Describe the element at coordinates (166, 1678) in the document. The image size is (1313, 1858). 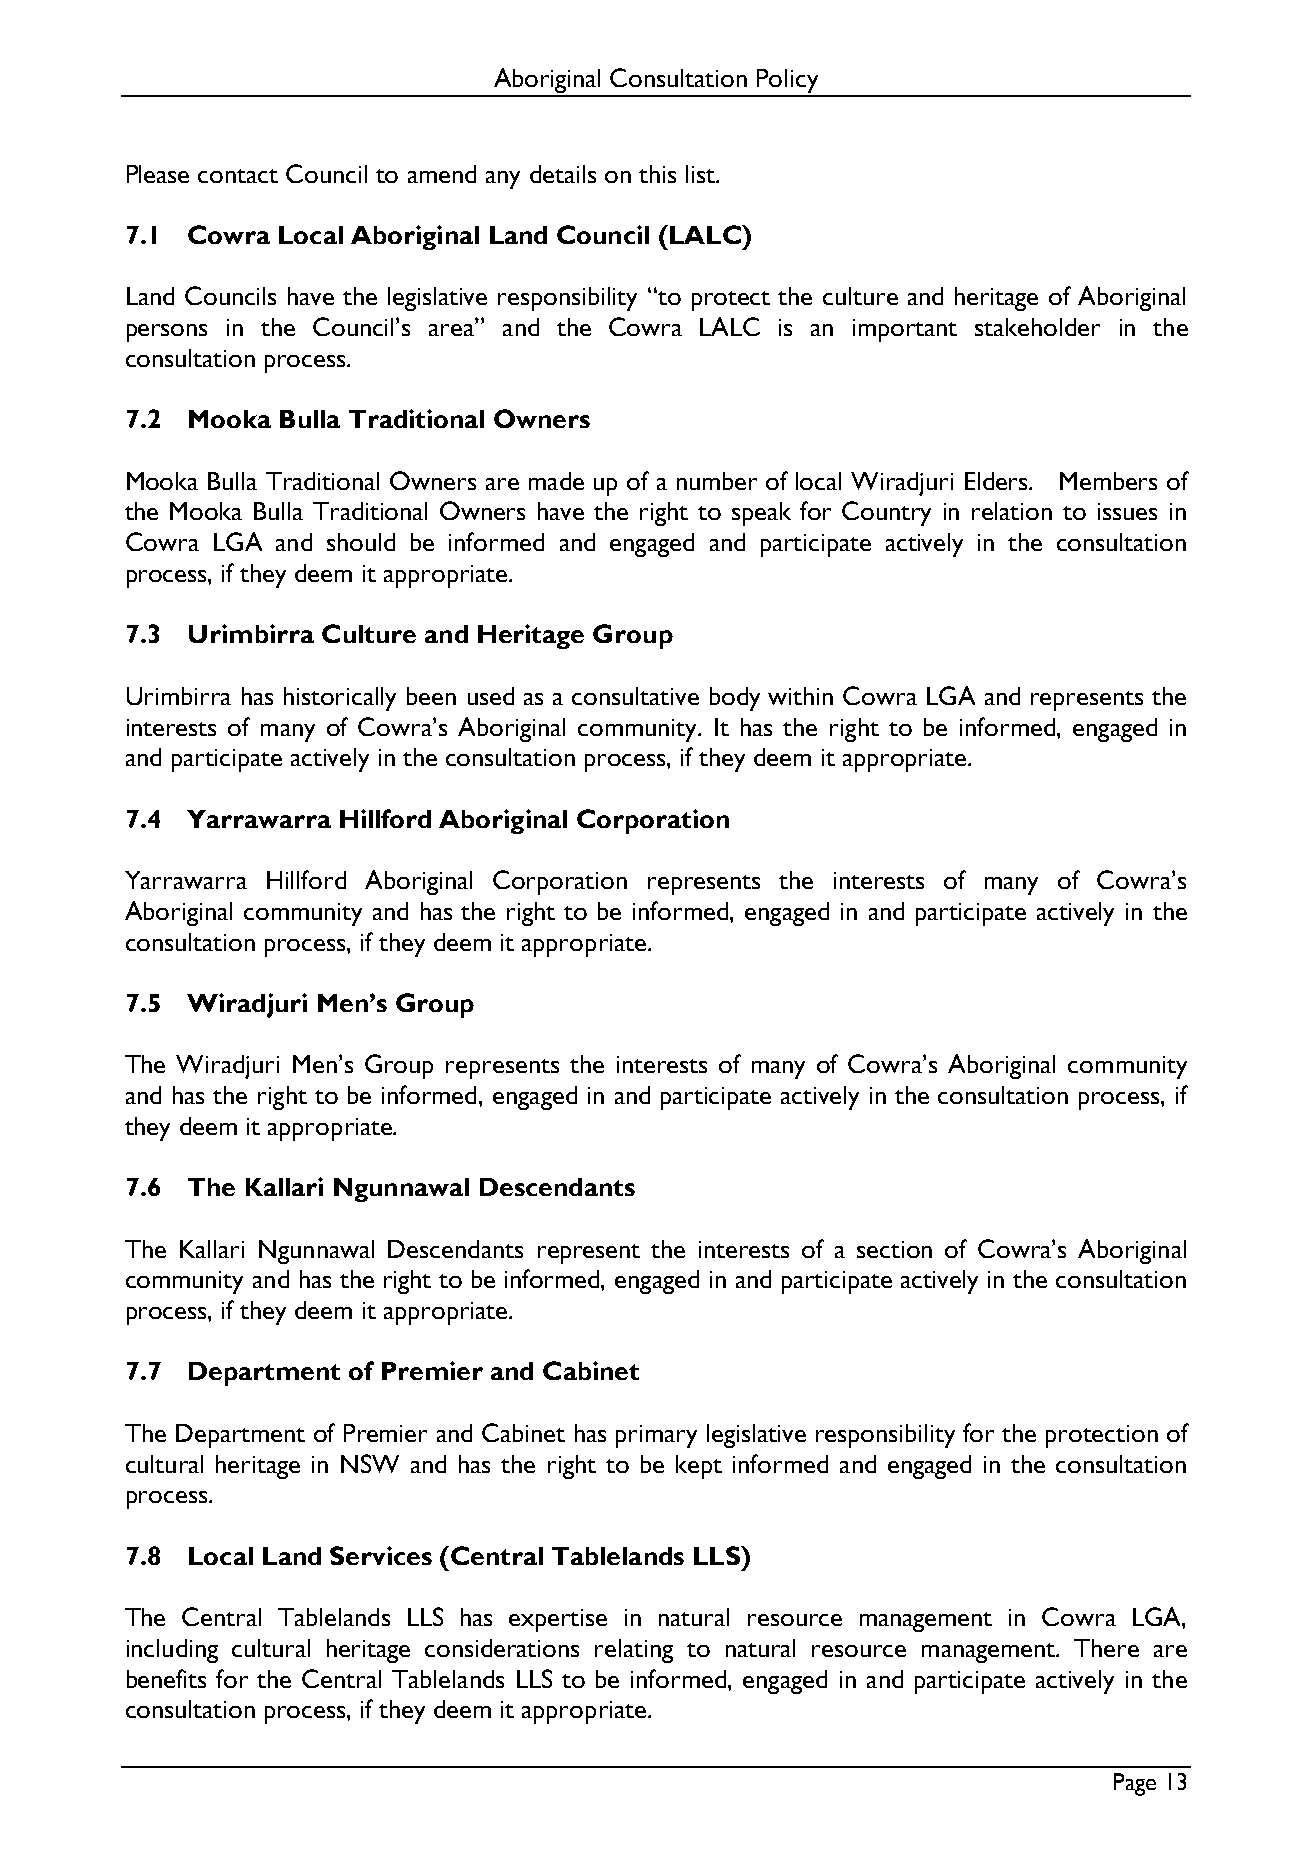
I see `benefits` at that location.
